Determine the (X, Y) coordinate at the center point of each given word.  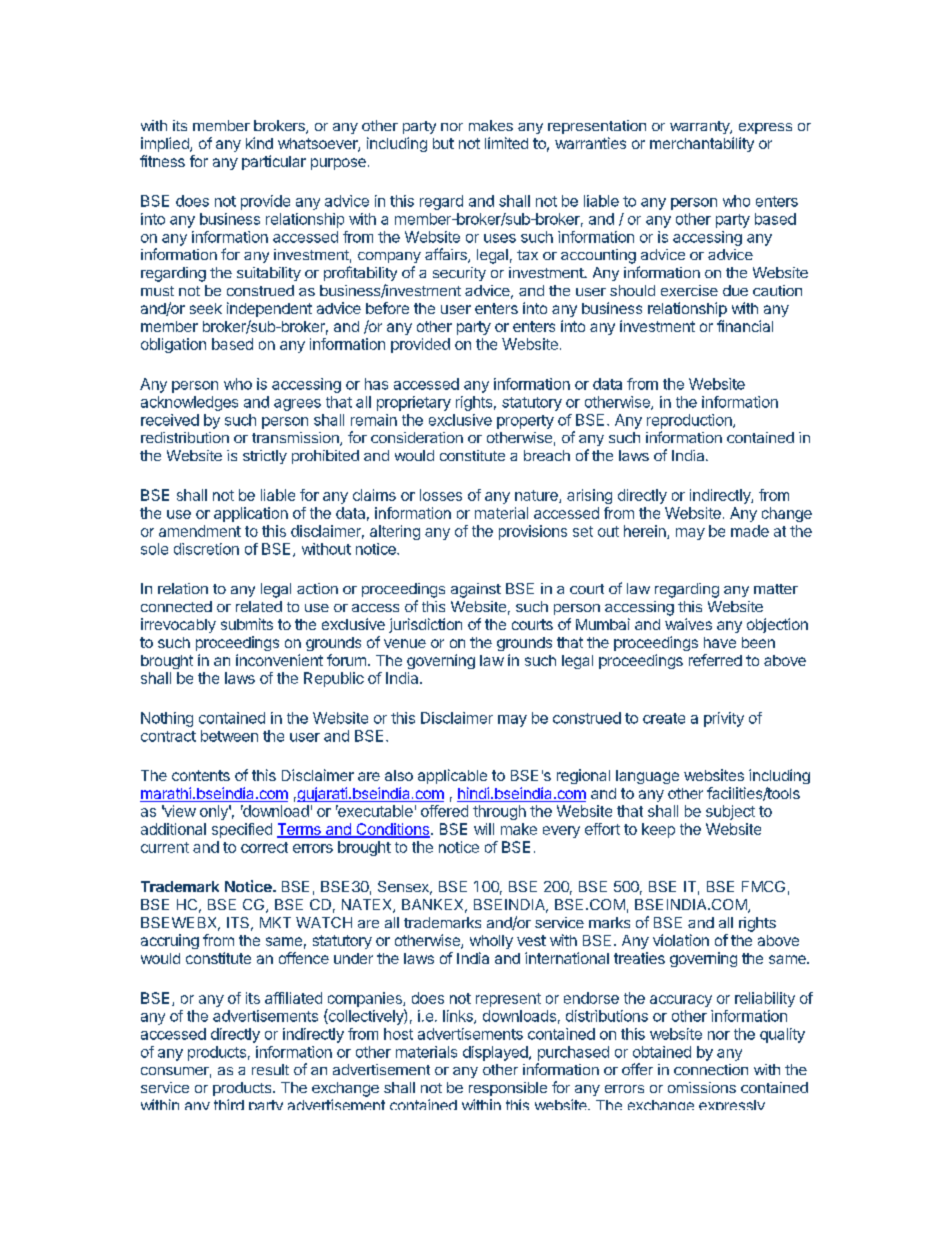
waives (688, 624)
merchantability (702, 144)
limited (506, 143)
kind (259, 143)
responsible (508, 1089)
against (476, 590)
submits (247, 624)
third (229, 1104)
